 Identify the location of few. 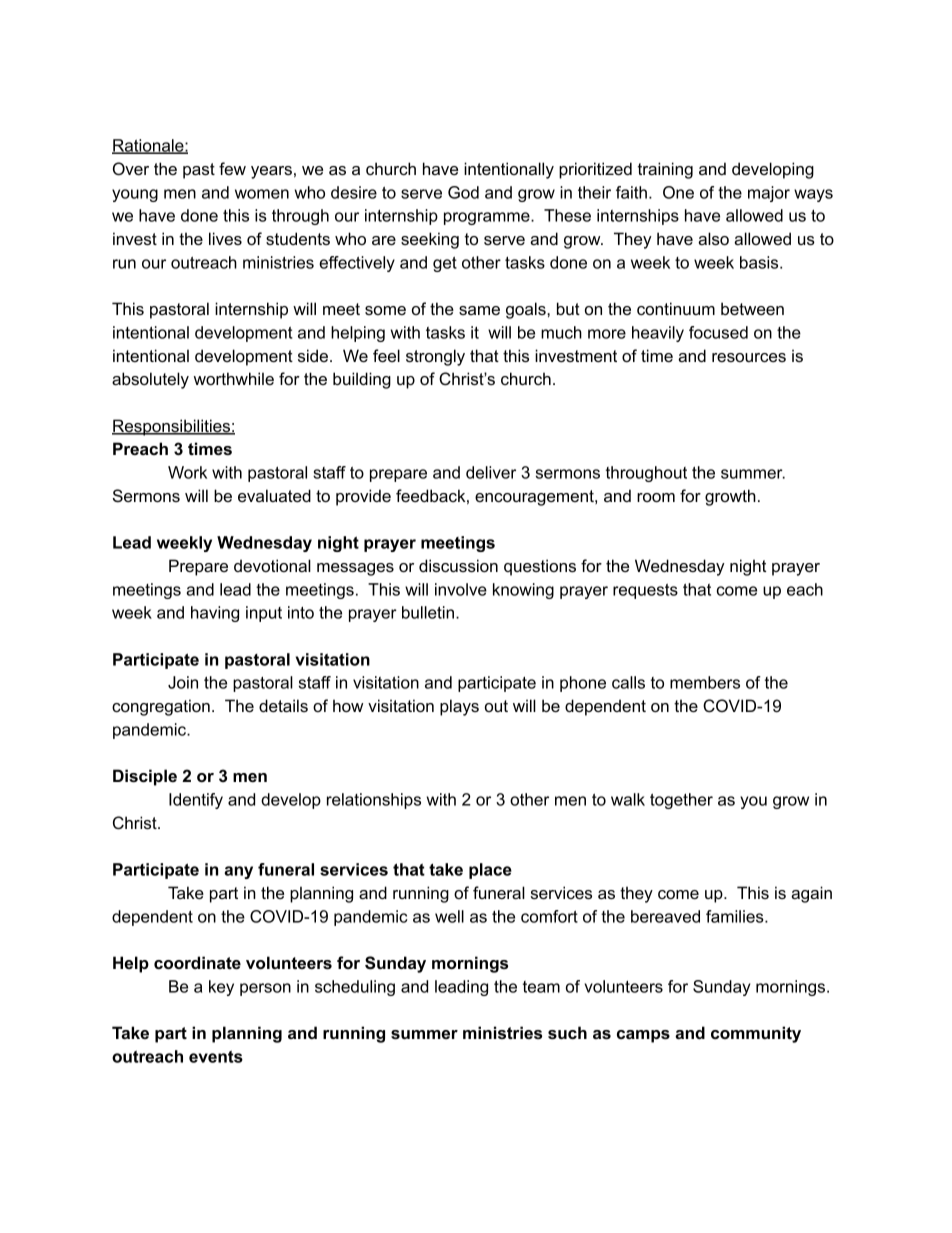
(232, 168).
